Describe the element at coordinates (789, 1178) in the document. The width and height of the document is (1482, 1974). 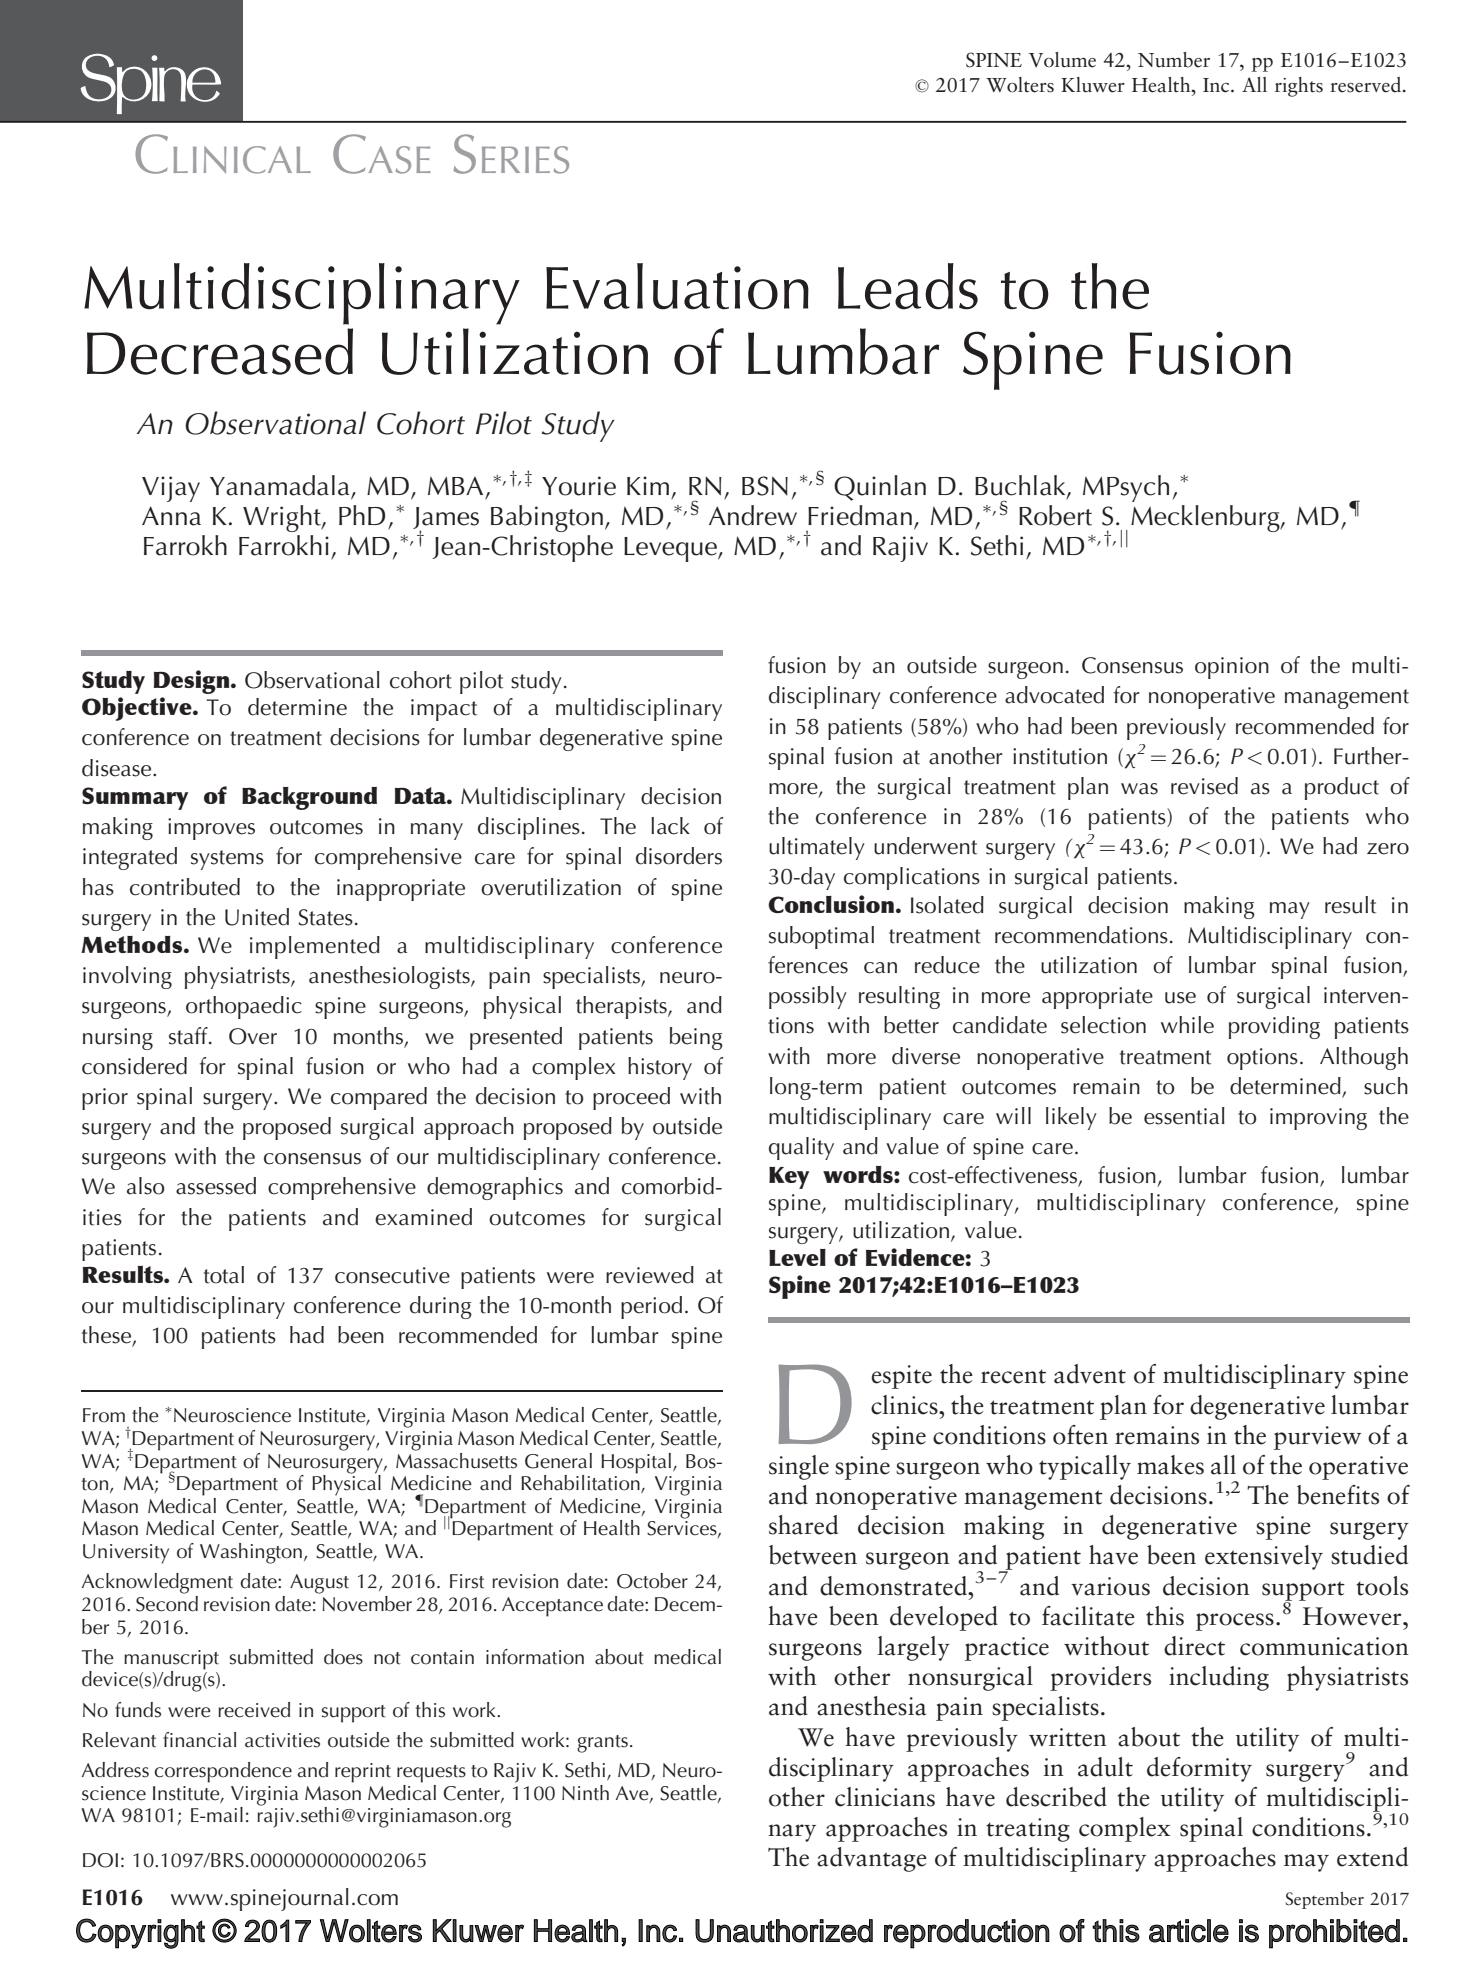
I see `Key` at that location.
